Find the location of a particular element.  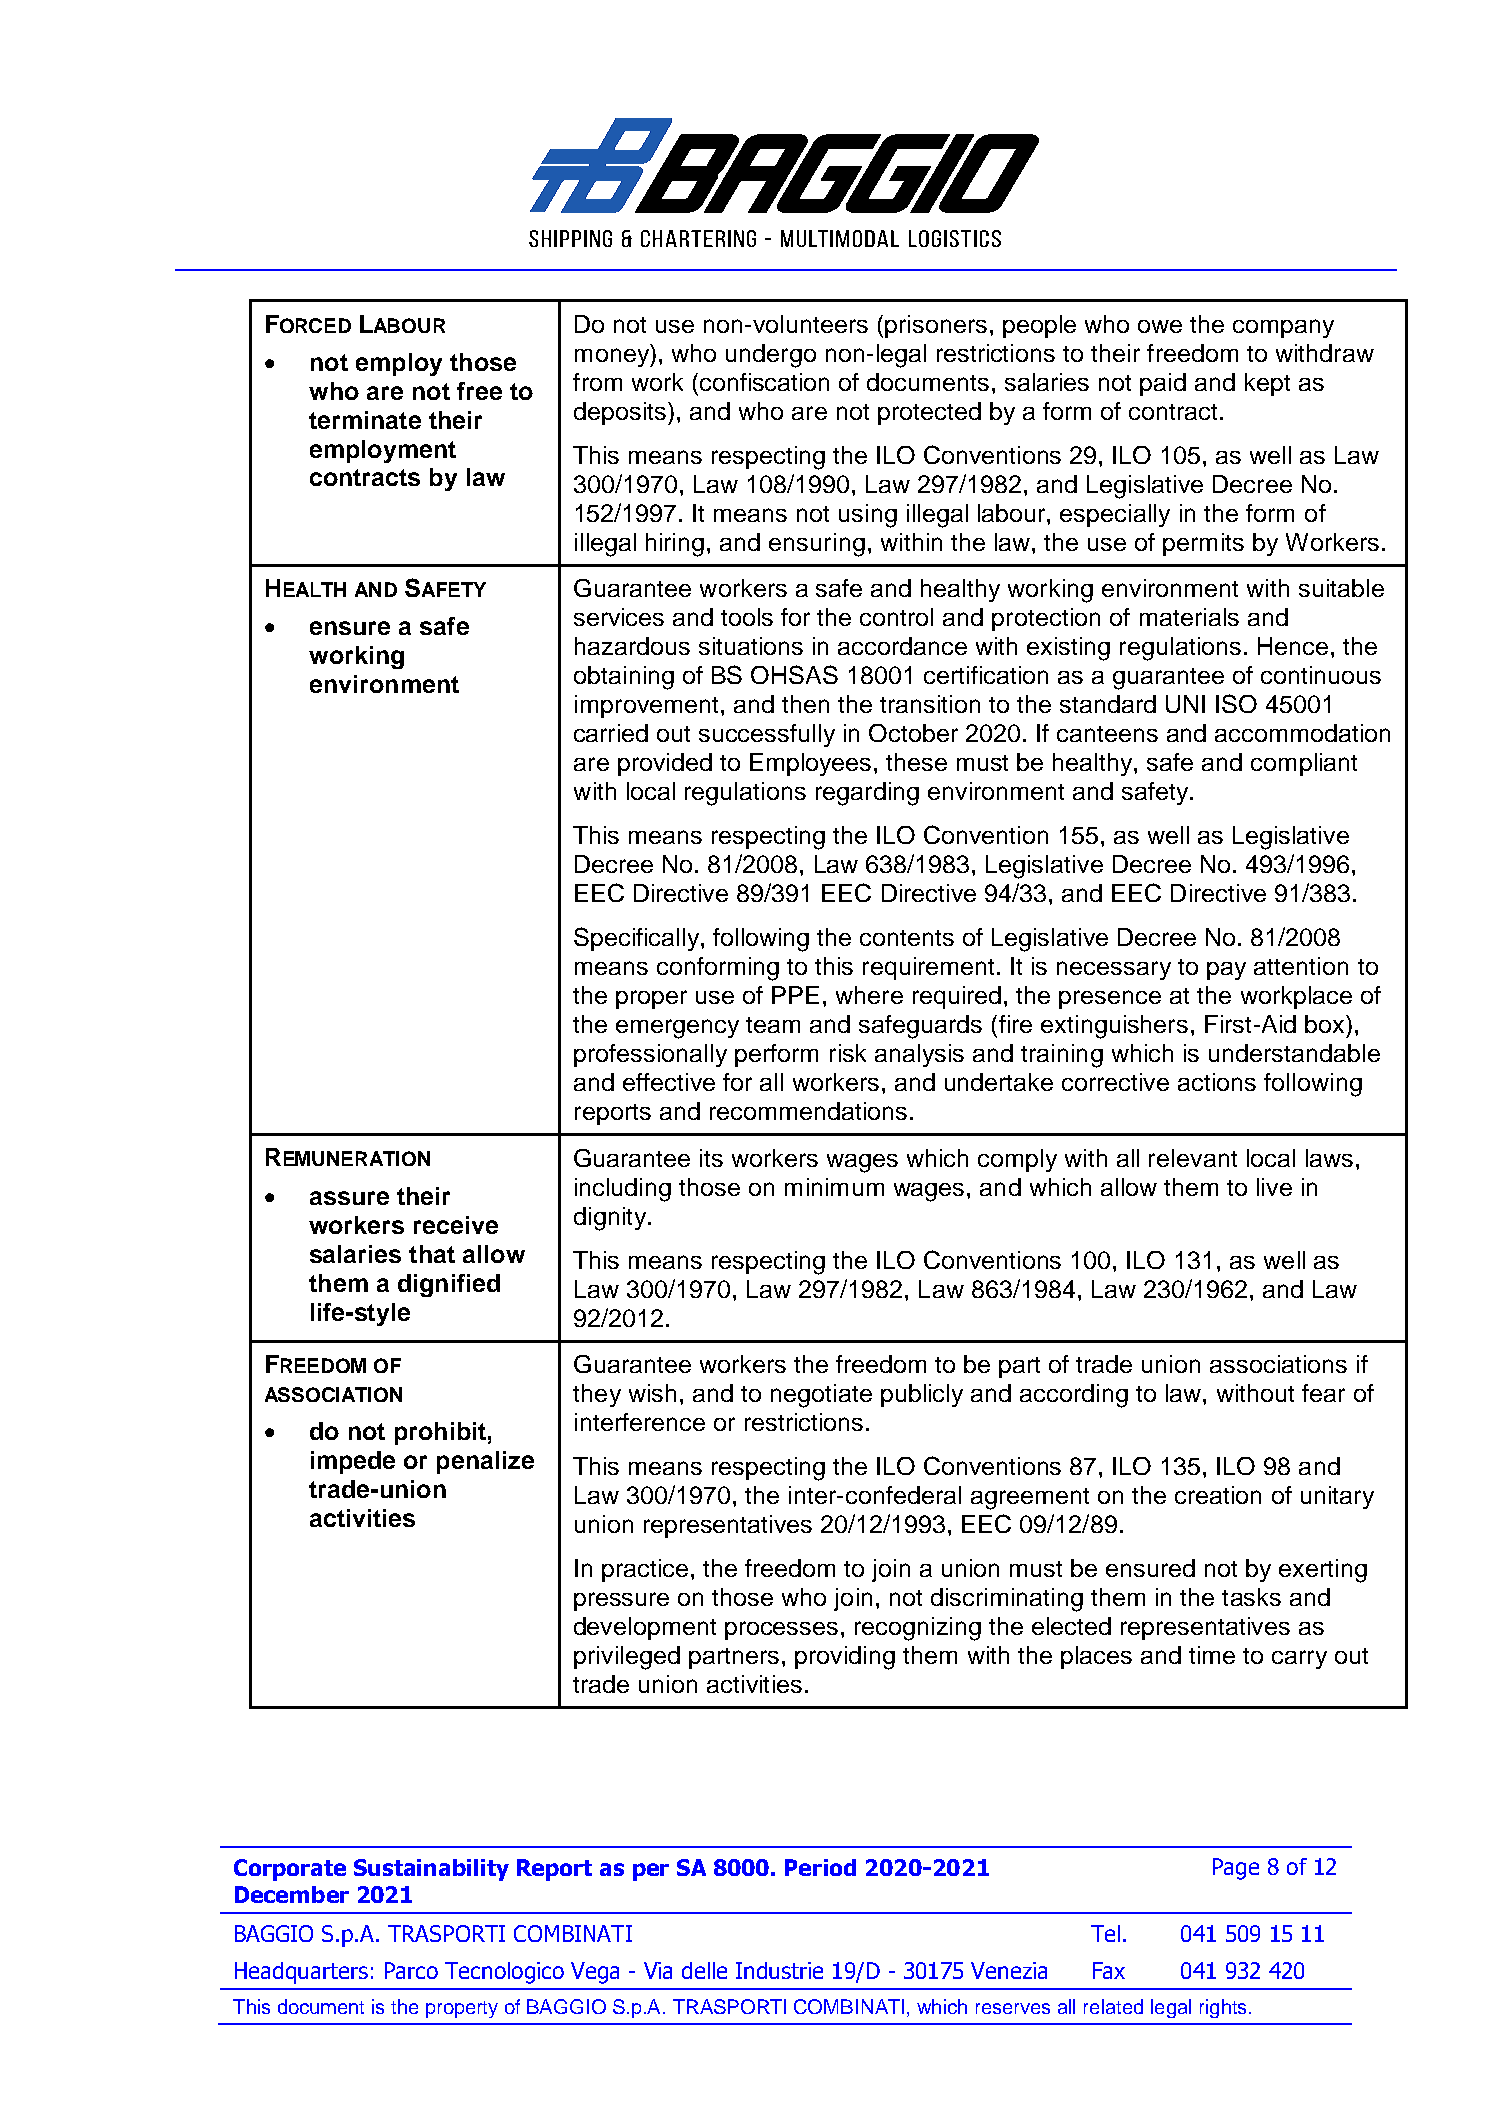

terminate is located at coordinates (365, 420).
